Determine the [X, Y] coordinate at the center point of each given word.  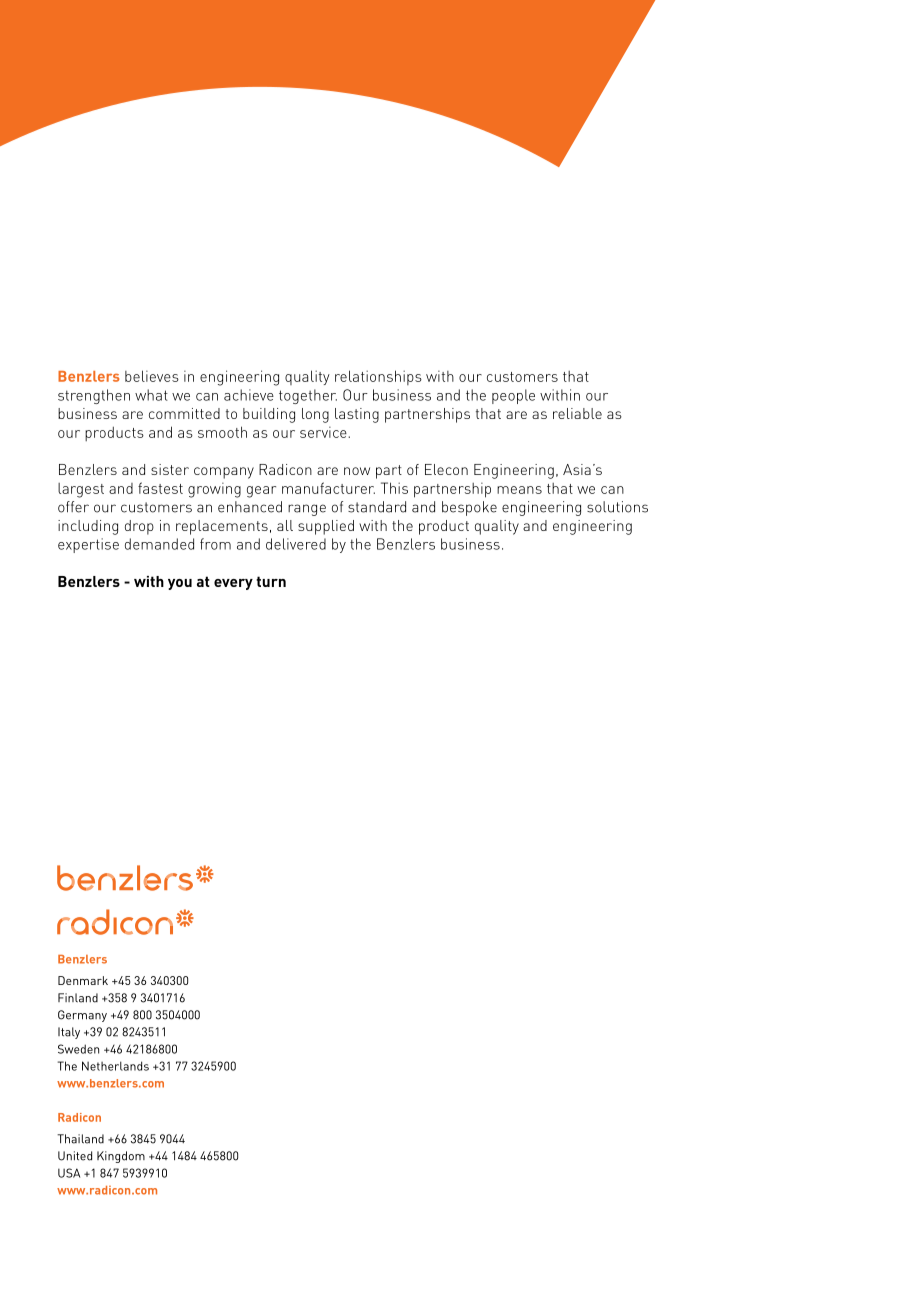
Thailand [80, 1139]
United [75, 1156]
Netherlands [115, 1066]
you [180, 584]
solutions [617, 507]
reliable [577, 413]
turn [271, 581]
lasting [357, 415]
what [151, 395]
